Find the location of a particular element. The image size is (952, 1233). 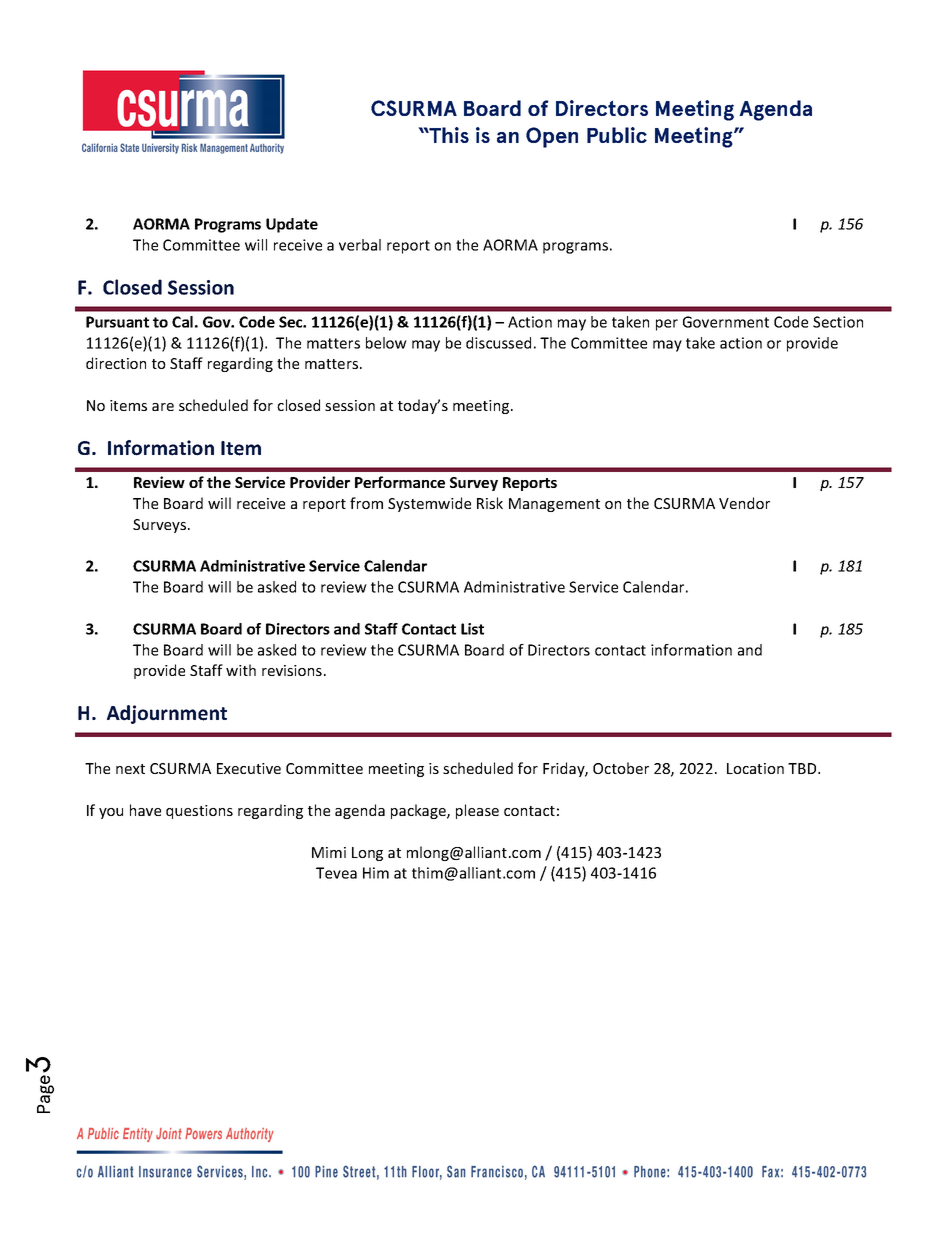

Pursuant is located at coordinates (117, 322).
